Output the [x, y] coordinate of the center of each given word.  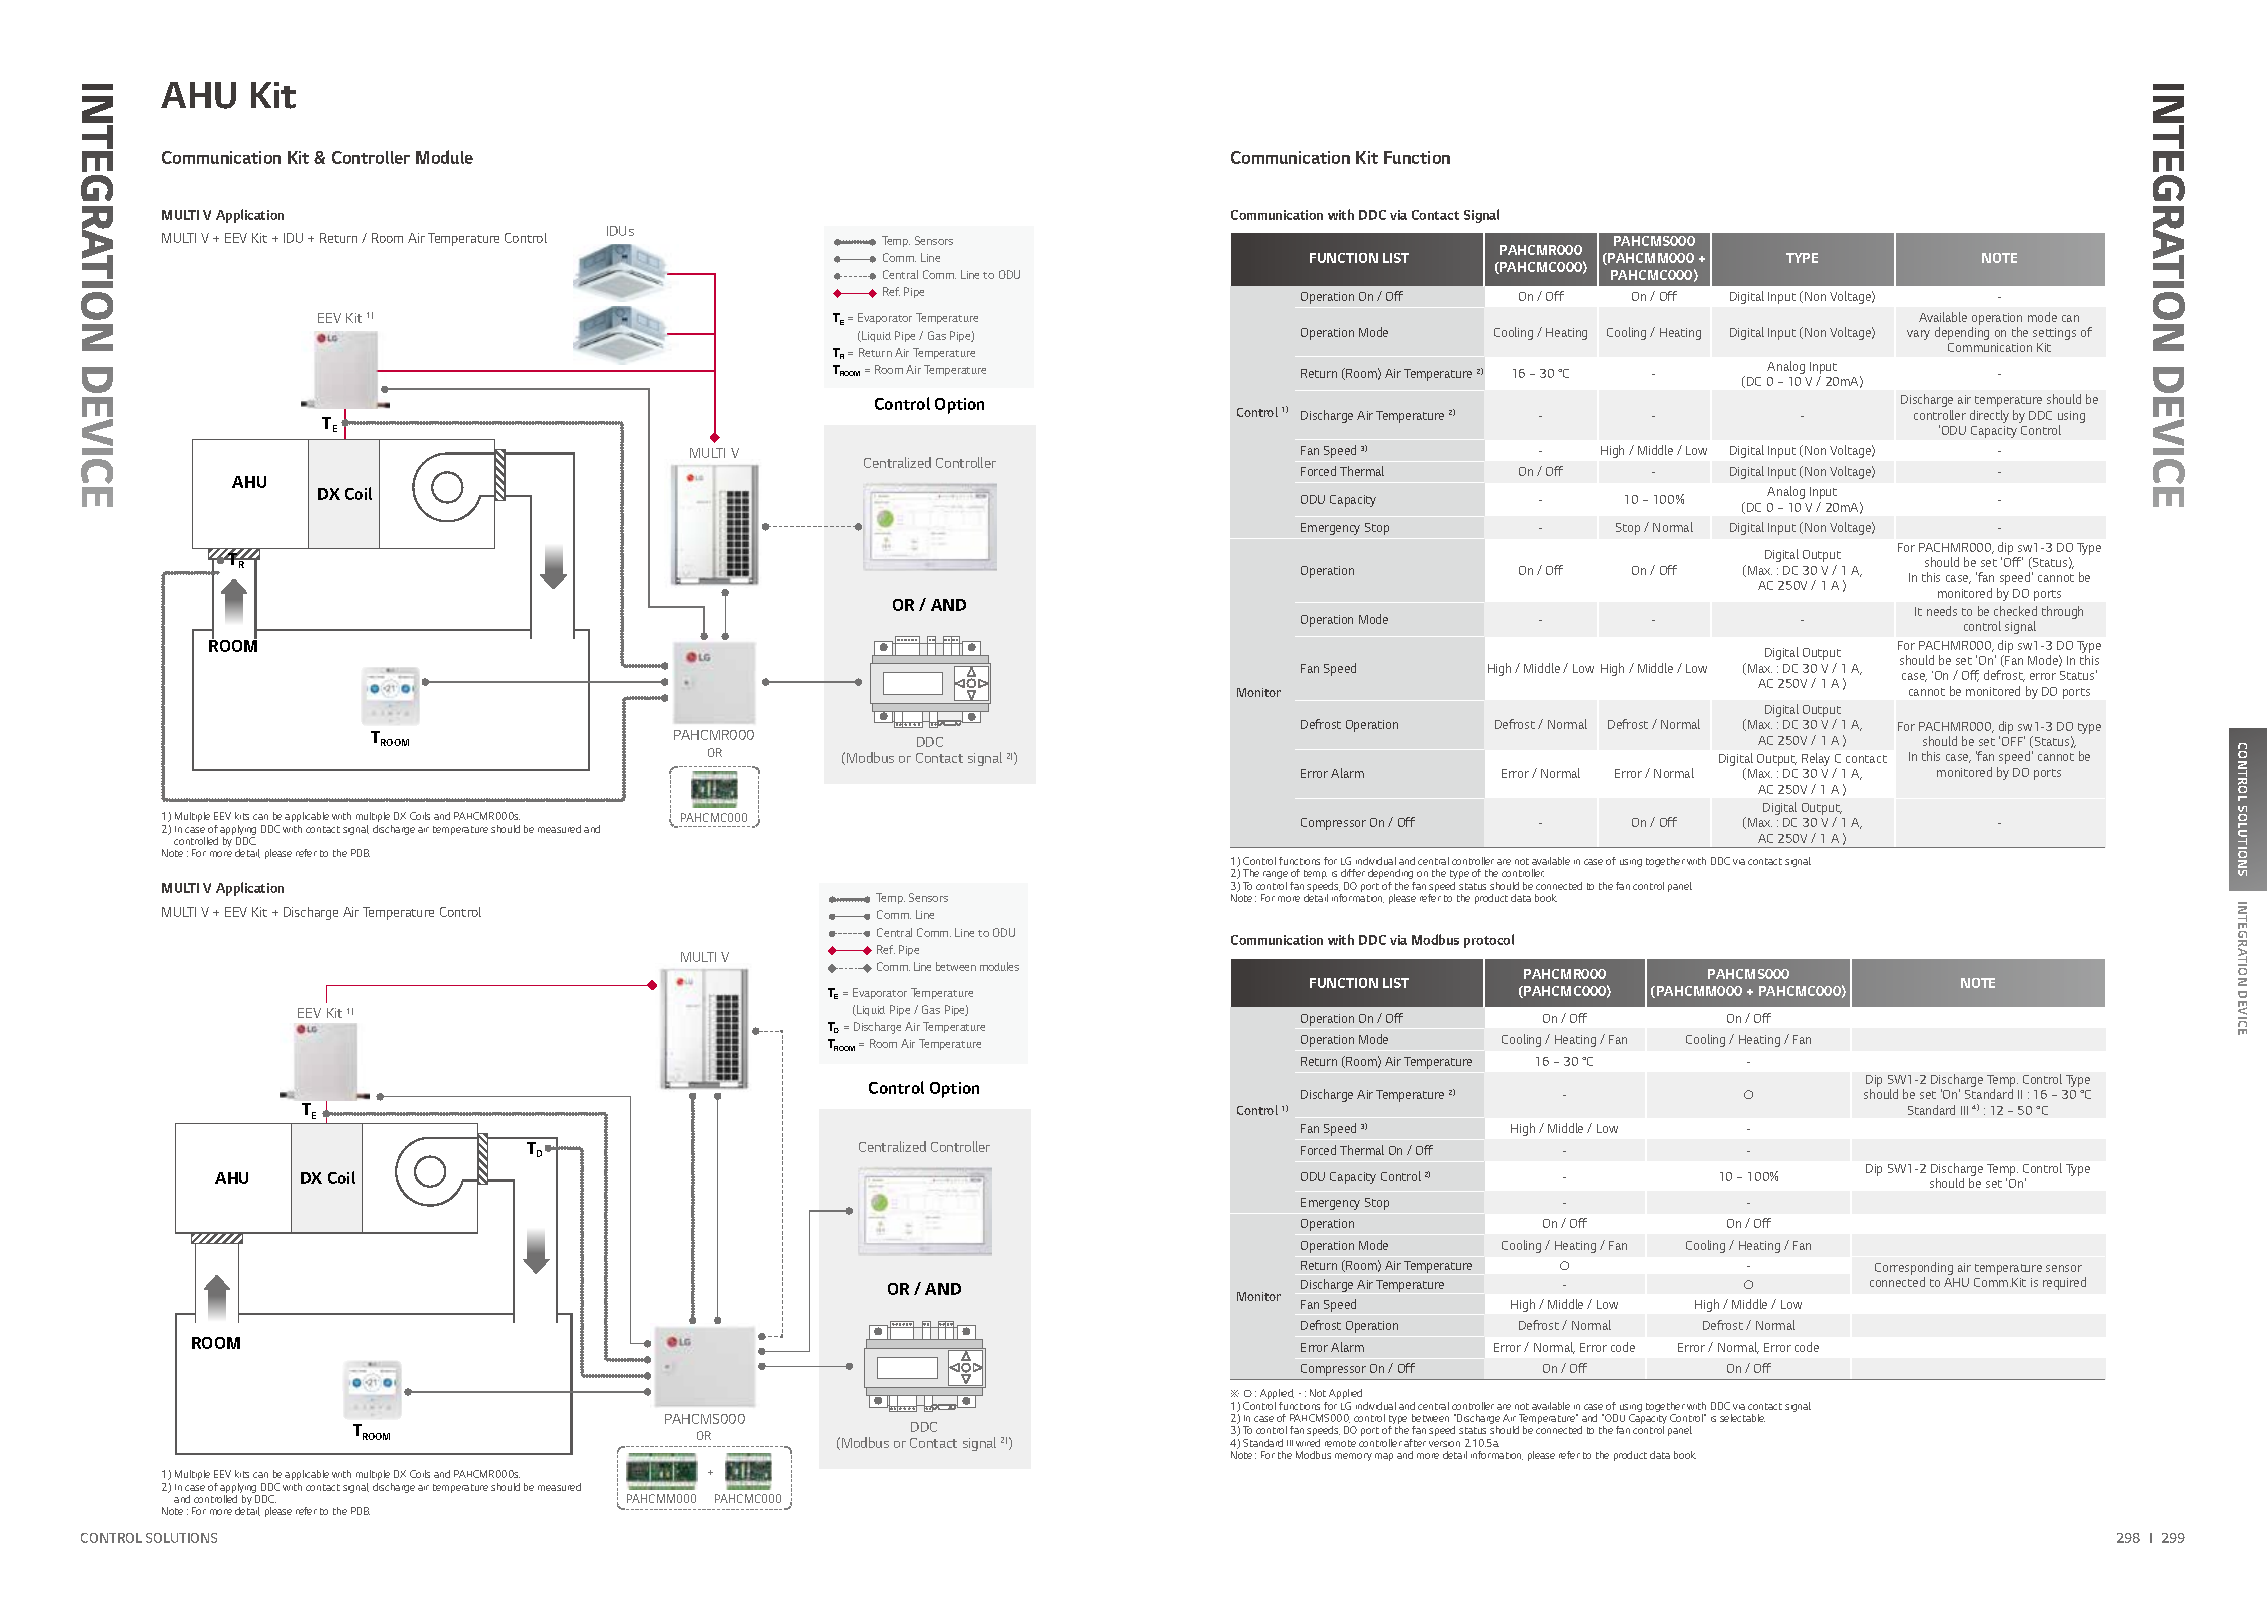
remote [1340, 1443]
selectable [1742, 1418]
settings [2054, 334]
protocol [1489, 941]
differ [1353, 873]
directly [1989, 416]
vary [1918, 335]
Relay [1816, 759]
